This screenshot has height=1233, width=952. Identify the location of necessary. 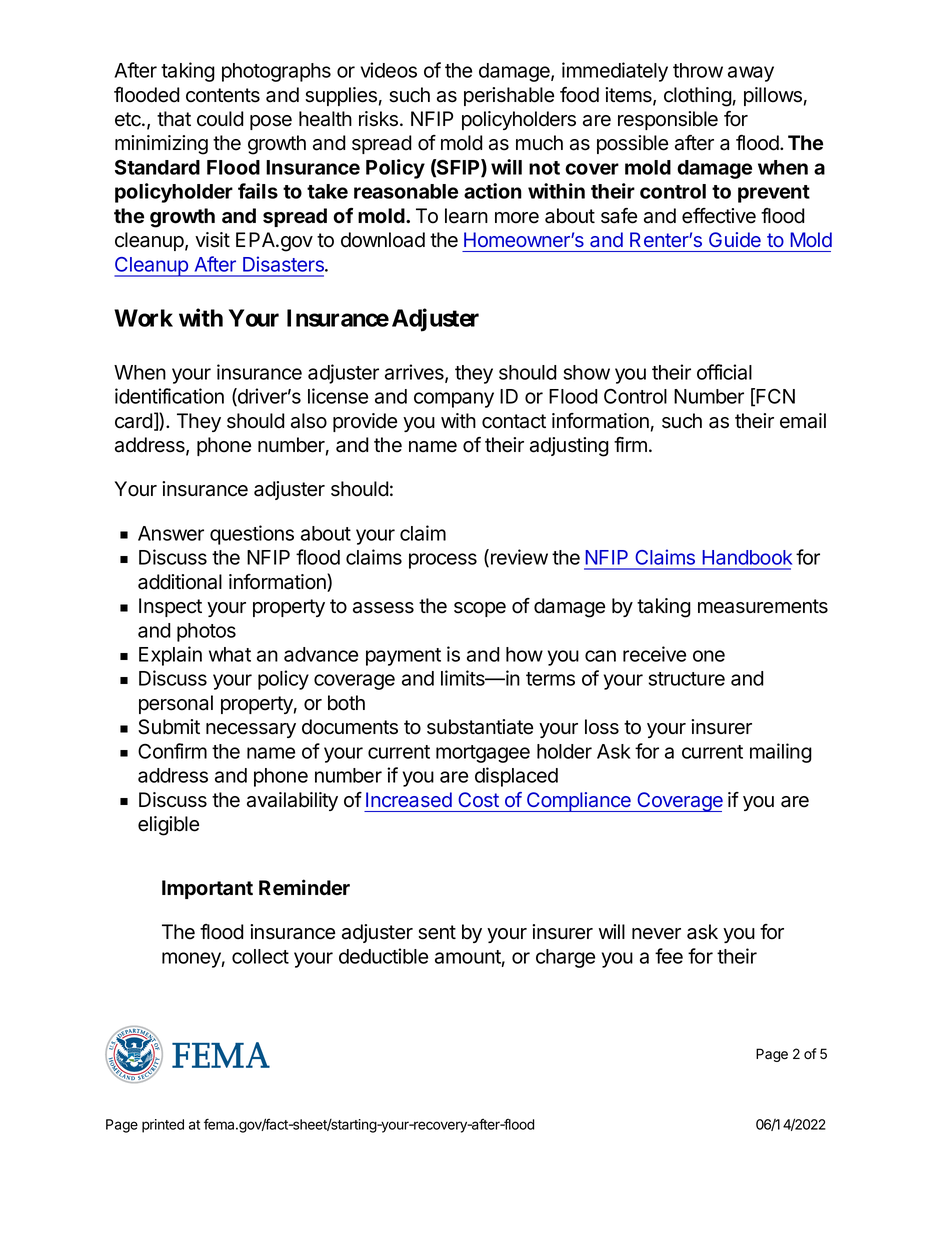
(251, 730).
